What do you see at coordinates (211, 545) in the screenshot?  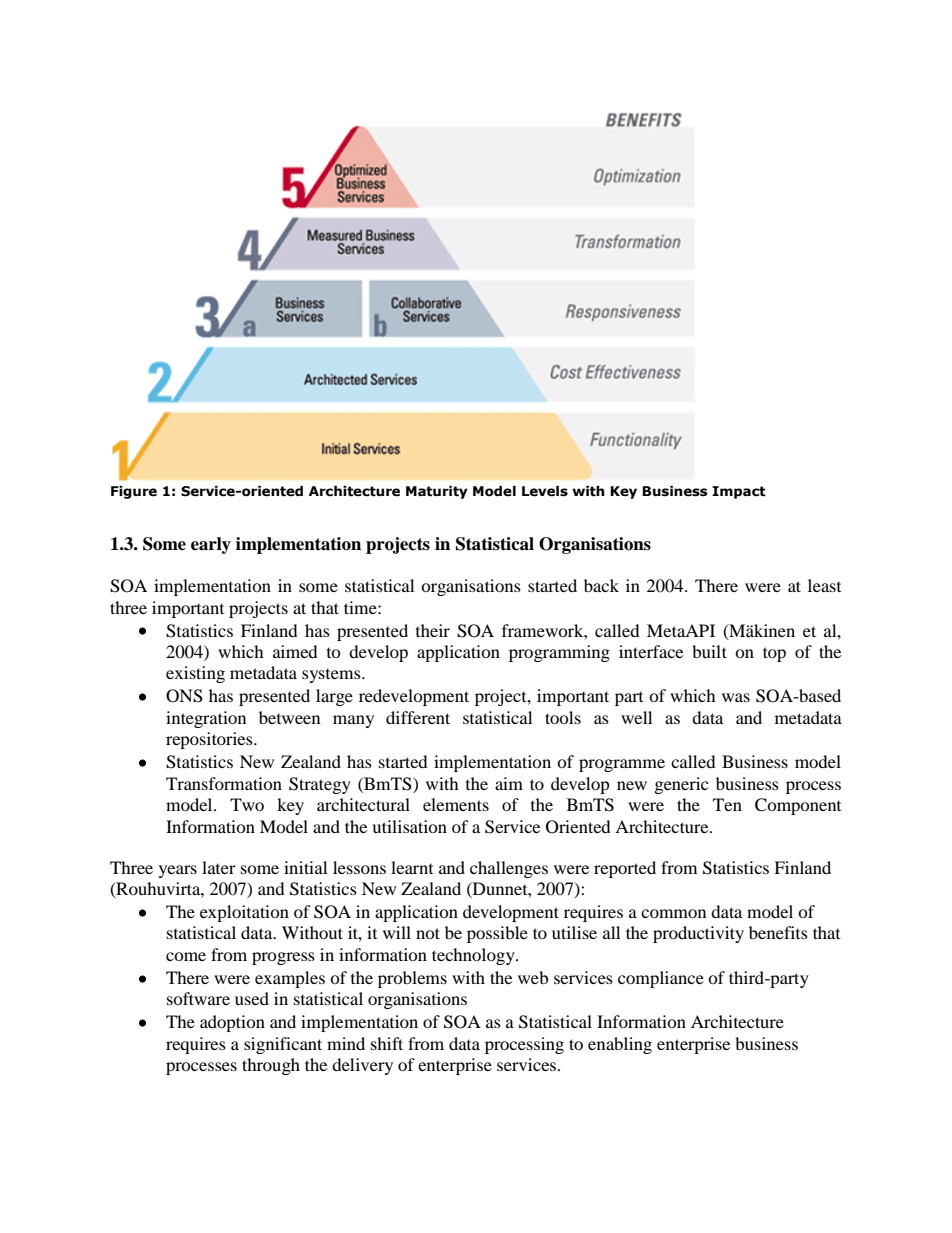 I see `early` at bounding box center [211, 545].
